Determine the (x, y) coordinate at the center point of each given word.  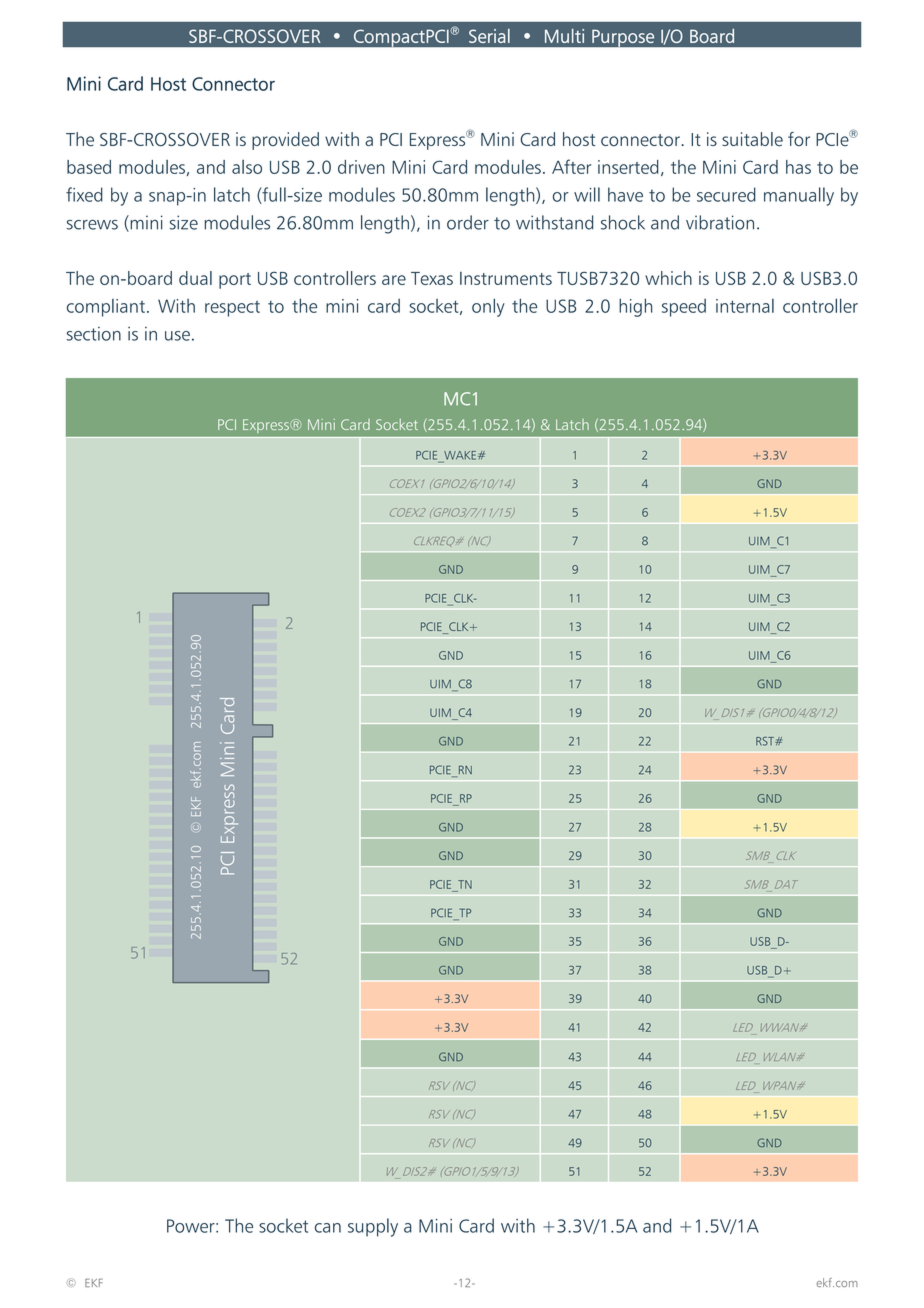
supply (373, 1227)
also (247, 167)
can (328, 1228)
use (177, 336)
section (94, 334)
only (488, 307)
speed (684, 308)
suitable (752, 139)
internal (745, 306)
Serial (489, 36)
